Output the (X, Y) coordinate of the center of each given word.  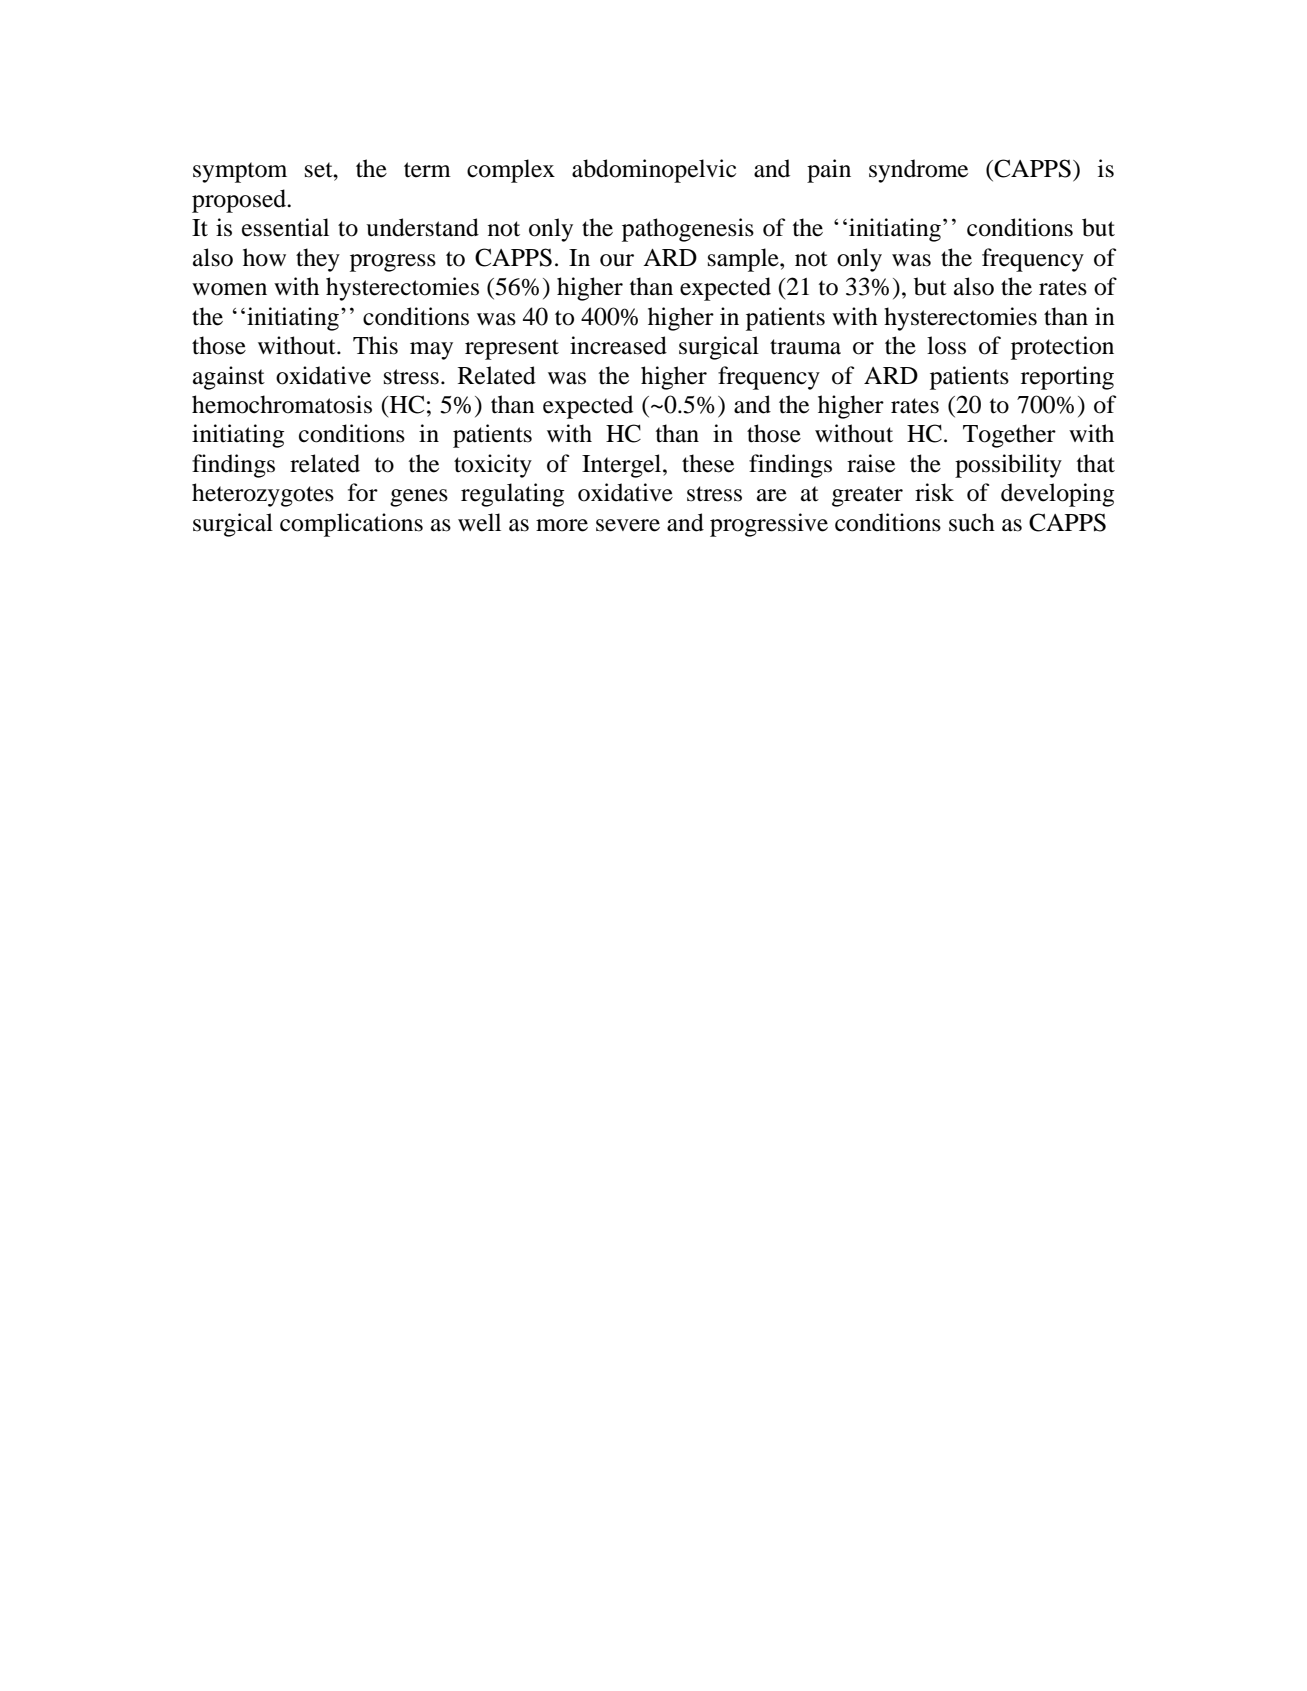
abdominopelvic (654, 171)
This (375, 345)
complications (351, 525)
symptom (240, 172)
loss (946, 345)
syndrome (918, 171)
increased (618, 345)
